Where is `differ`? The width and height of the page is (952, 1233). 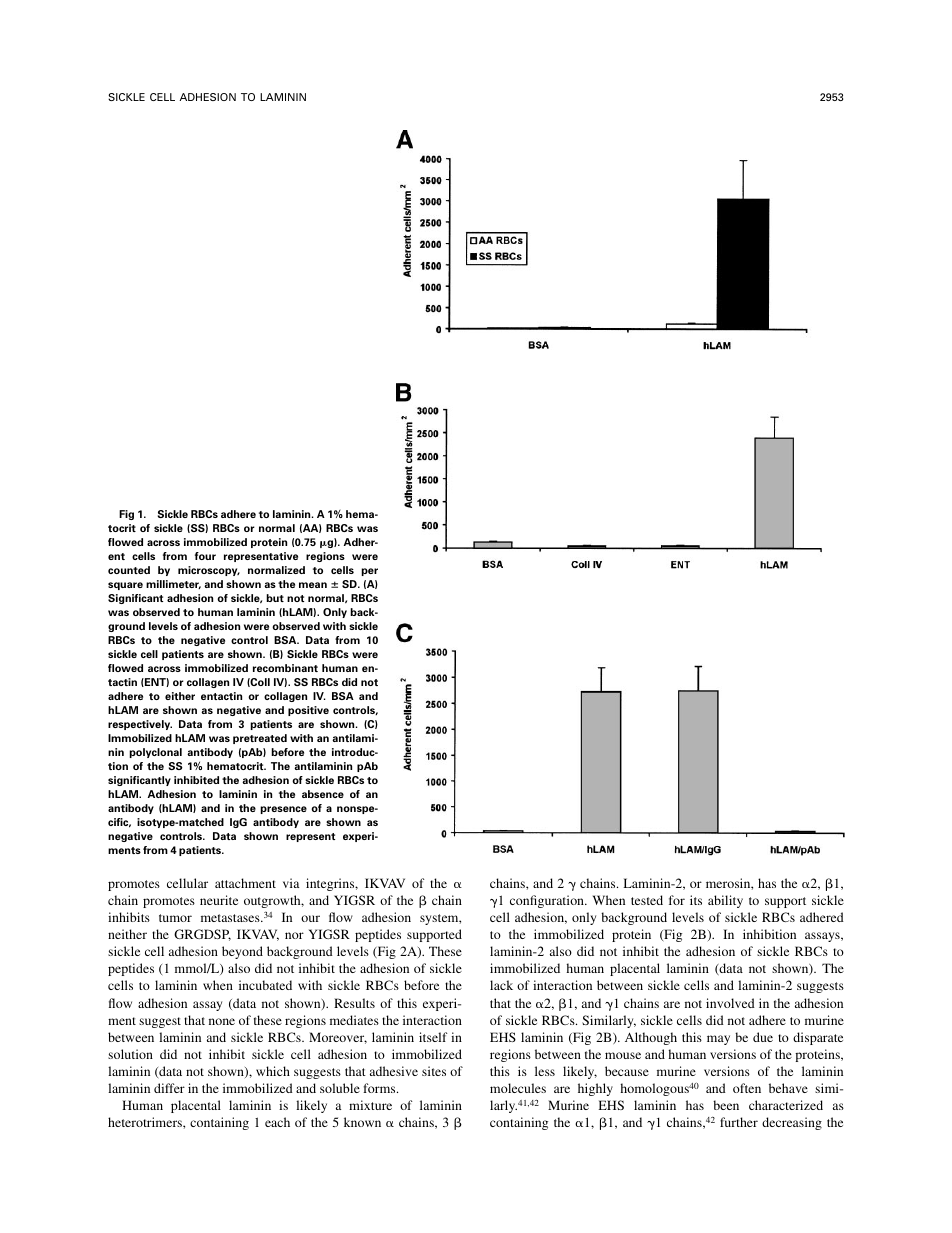
differ is located at coordinates (169, 1088).
